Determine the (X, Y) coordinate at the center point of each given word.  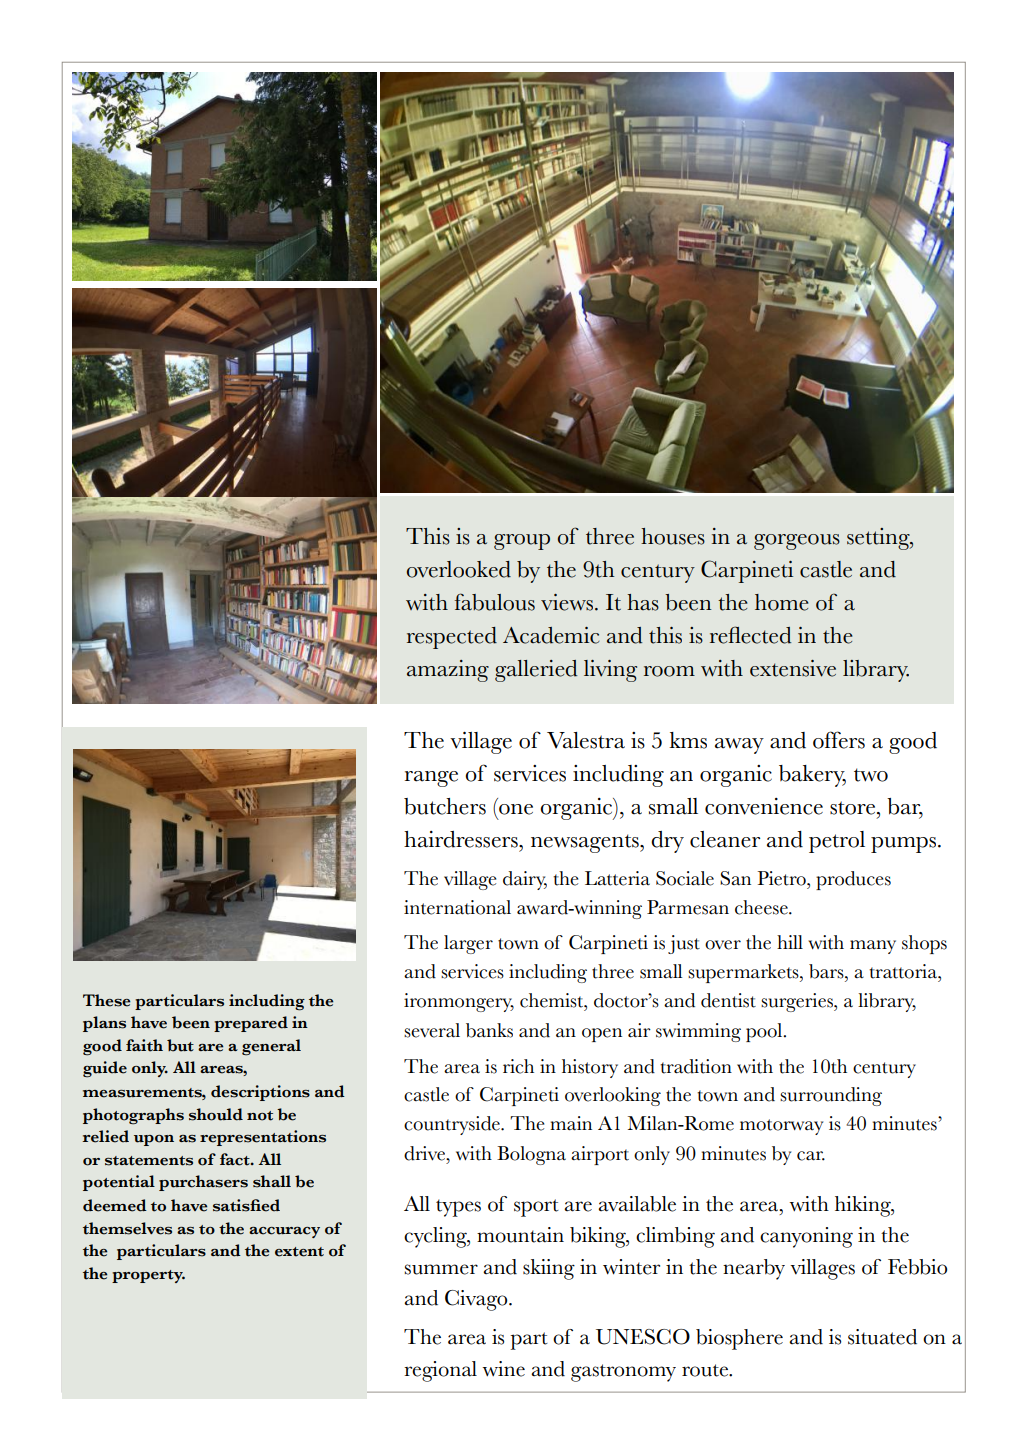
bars (827, 971)
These (107, 1000)
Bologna (531, 1155)
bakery (812, 776)
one (516, 809)
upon (154, 1140)
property (148, 1276)
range (431, 779)
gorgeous (797, 542)
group (522, 542)
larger (468, 944)
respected (452, 638)
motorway (781, 1127)
